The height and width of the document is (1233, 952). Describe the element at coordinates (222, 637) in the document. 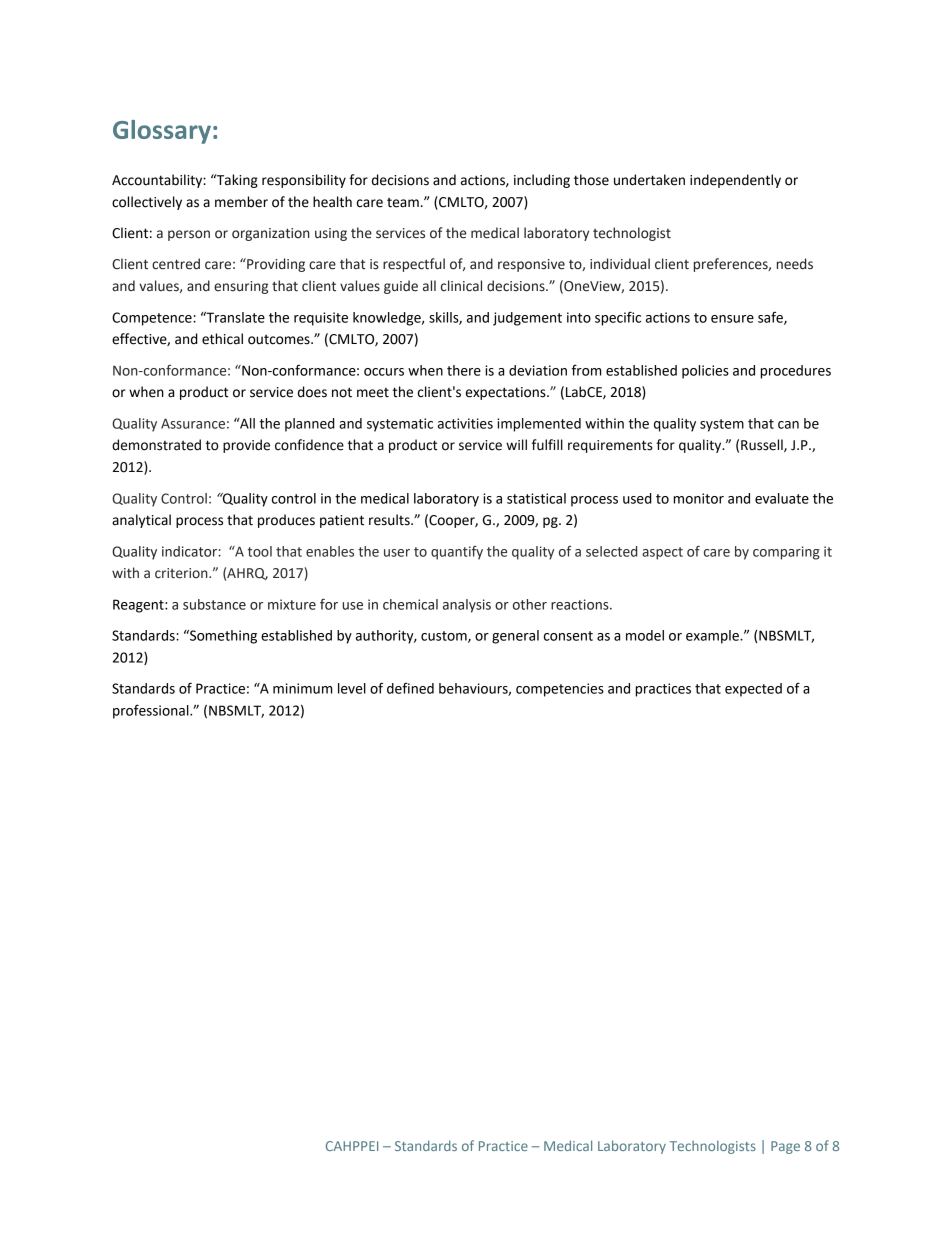

I see `Something` at that location.
